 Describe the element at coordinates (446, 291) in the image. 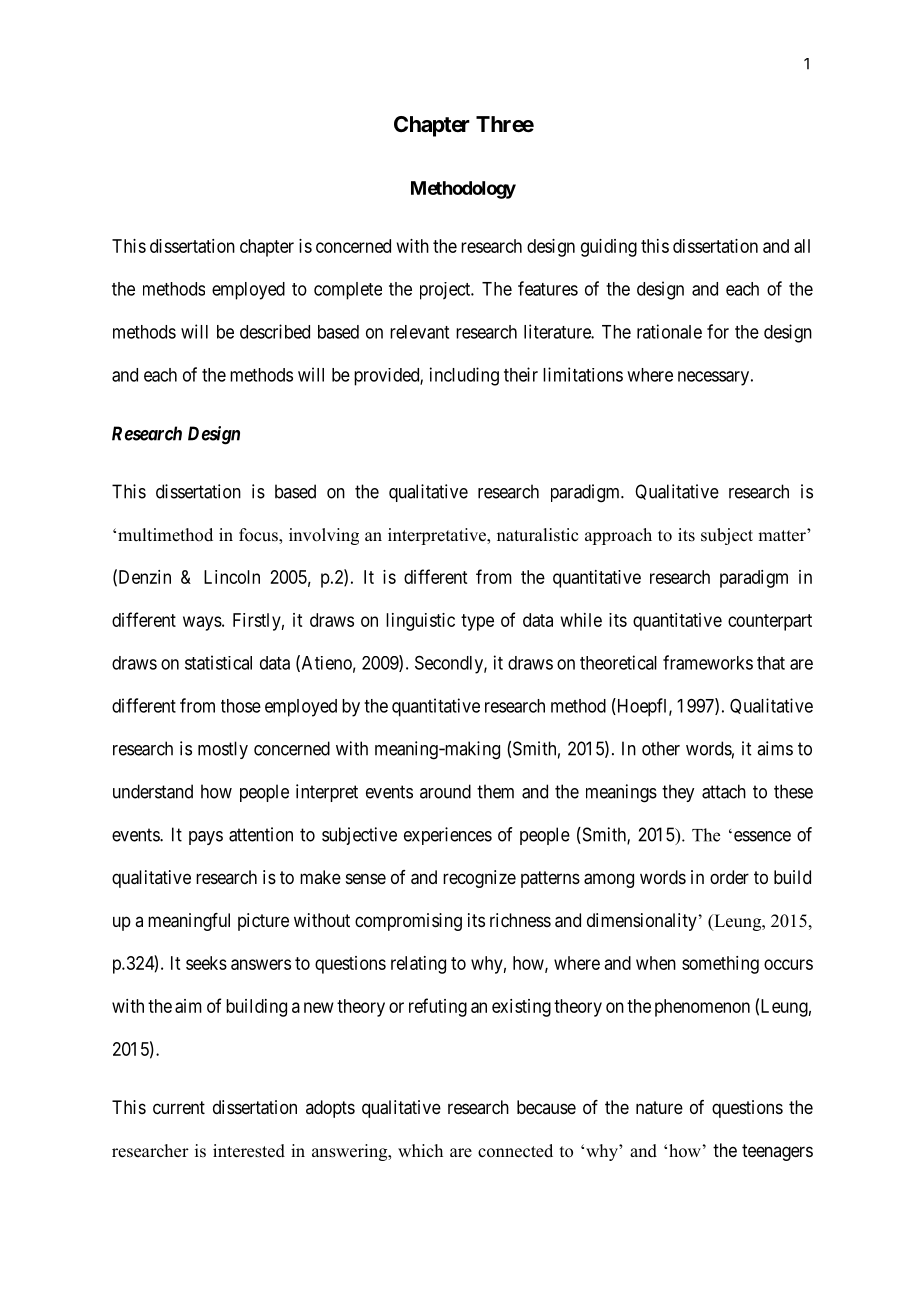

I see `project` at that location.
